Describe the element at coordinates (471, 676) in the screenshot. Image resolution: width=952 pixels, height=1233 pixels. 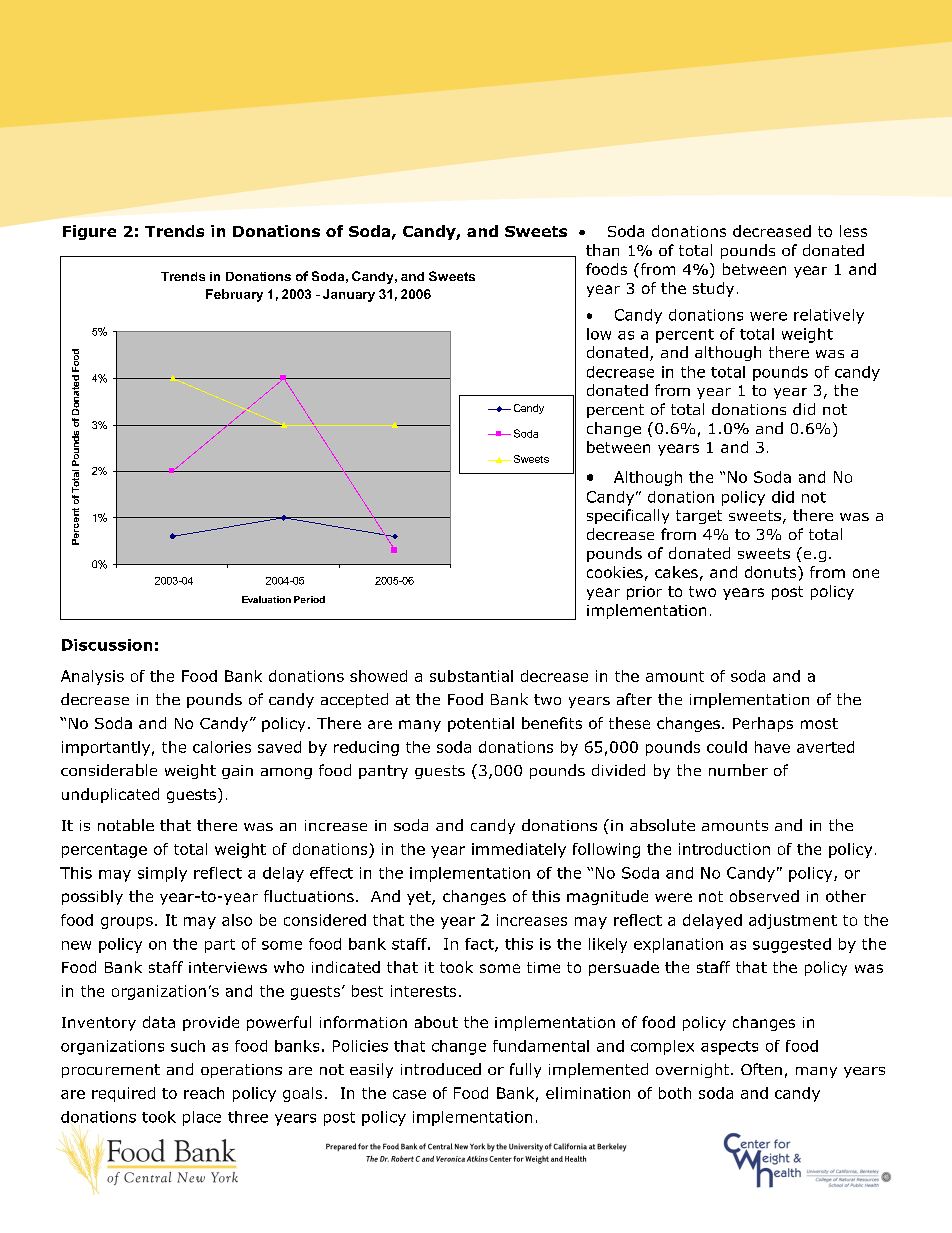
I see `substantial` at that location.
